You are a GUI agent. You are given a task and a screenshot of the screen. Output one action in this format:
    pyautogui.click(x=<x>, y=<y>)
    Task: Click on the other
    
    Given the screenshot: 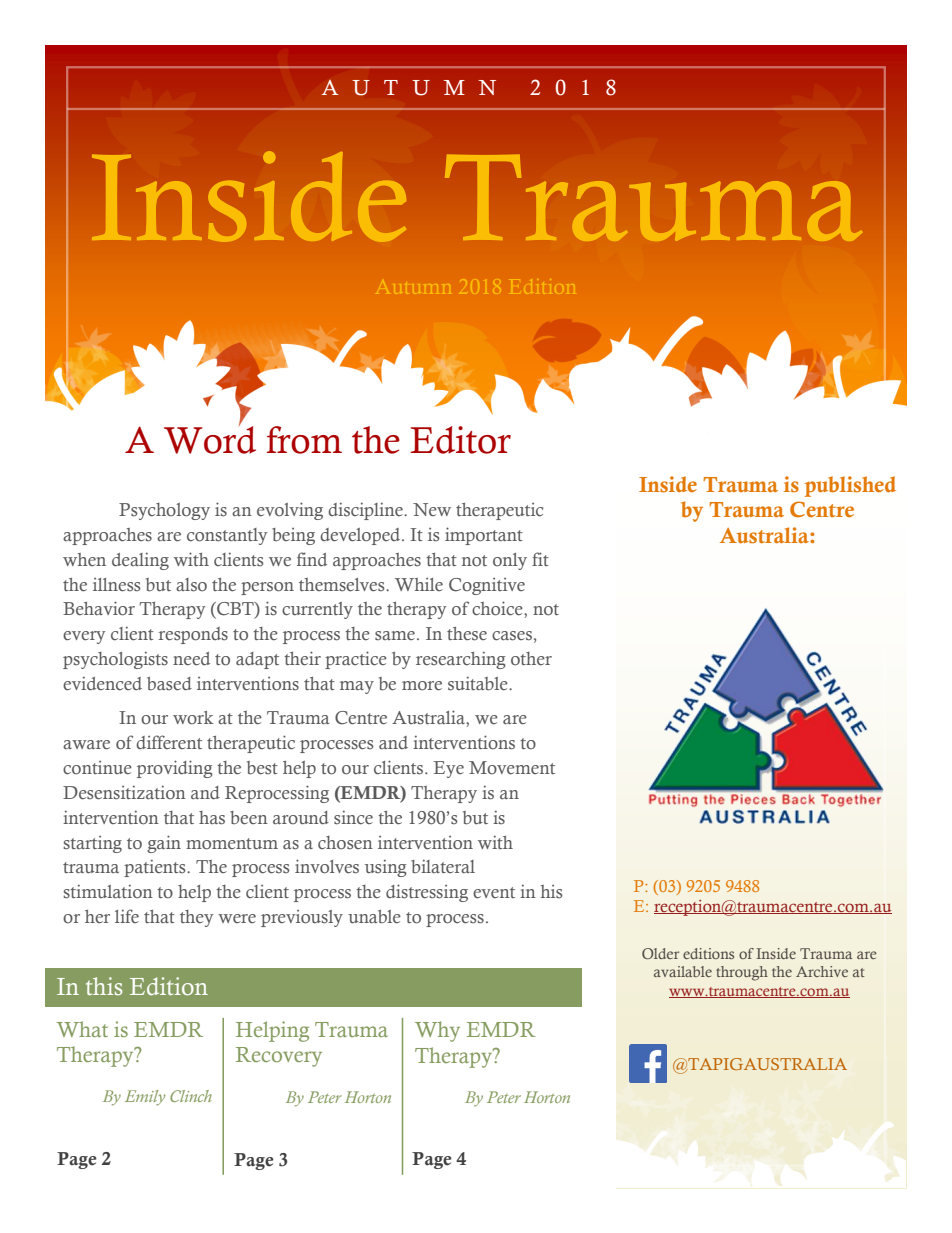 What is the action you would take?
    pyautogui.click(x=531, y=659)
